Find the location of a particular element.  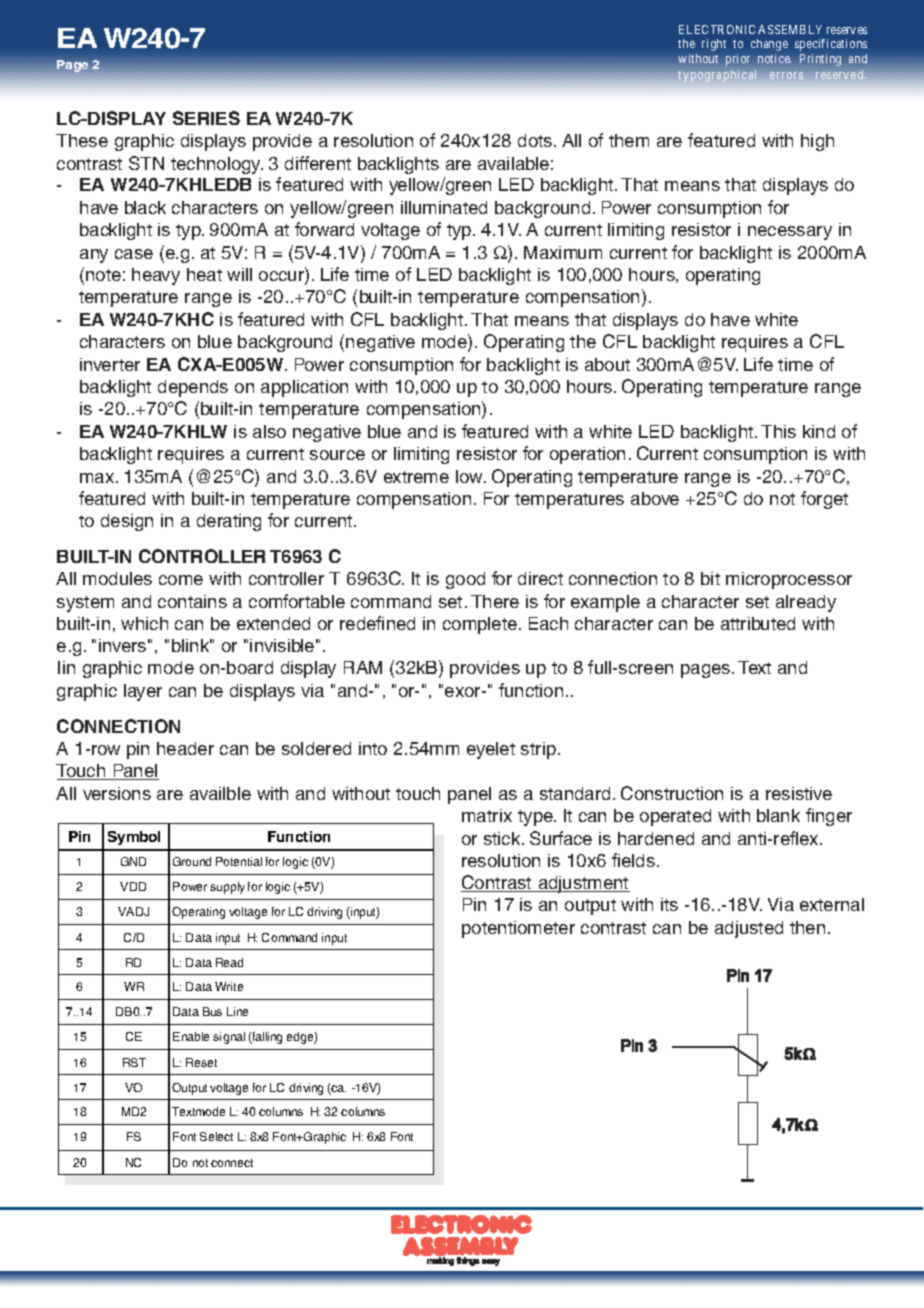

stick is located at coordinates (503, 838).
